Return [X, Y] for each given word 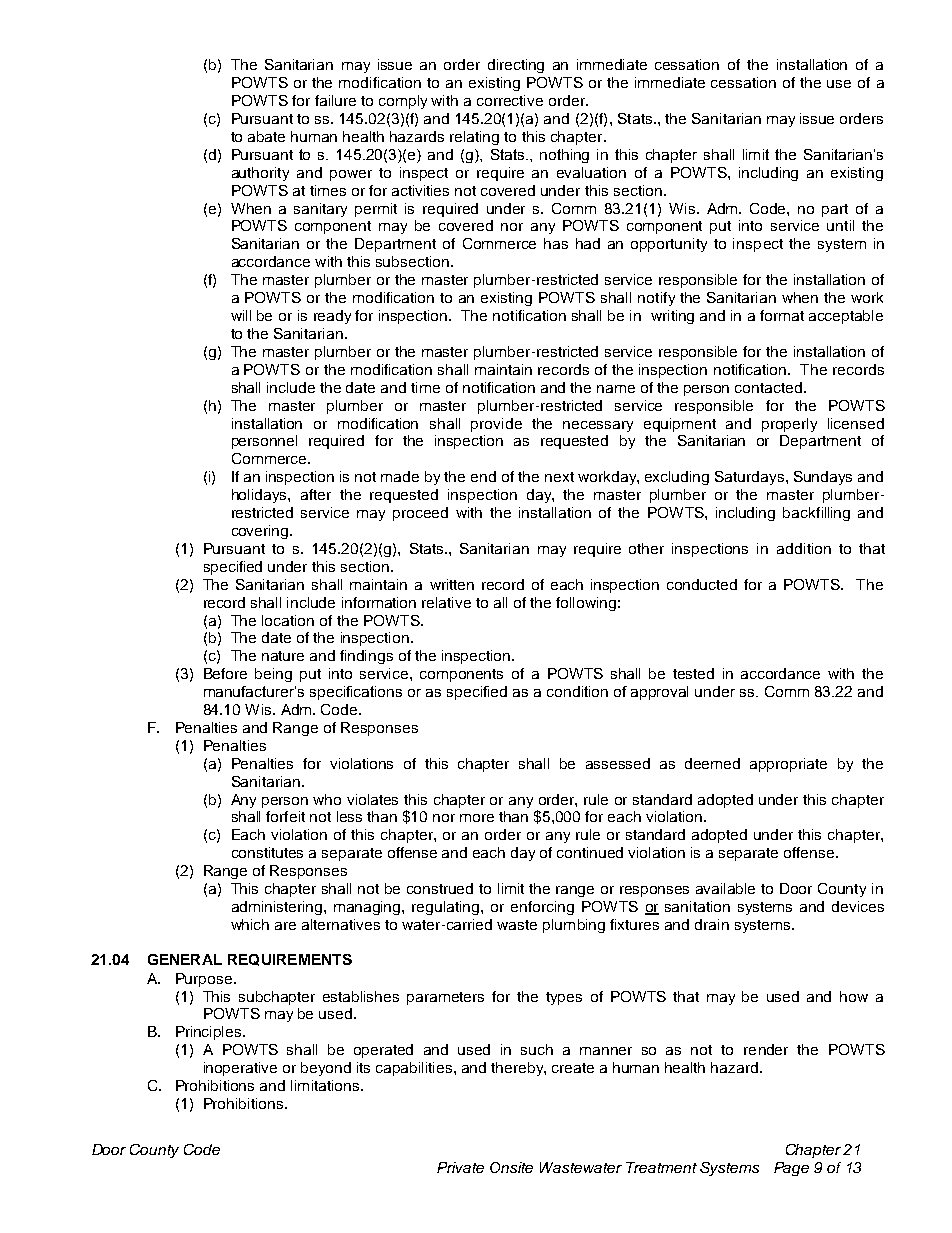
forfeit [285, 816]
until [840, 225]
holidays [260, 496]
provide [496, 425]
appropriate [788, 765]
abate [266, 136]
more [477, 818]
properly [789, 425]
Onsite [511, 1167]
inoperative [240, 1069]
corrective [510, 100]
